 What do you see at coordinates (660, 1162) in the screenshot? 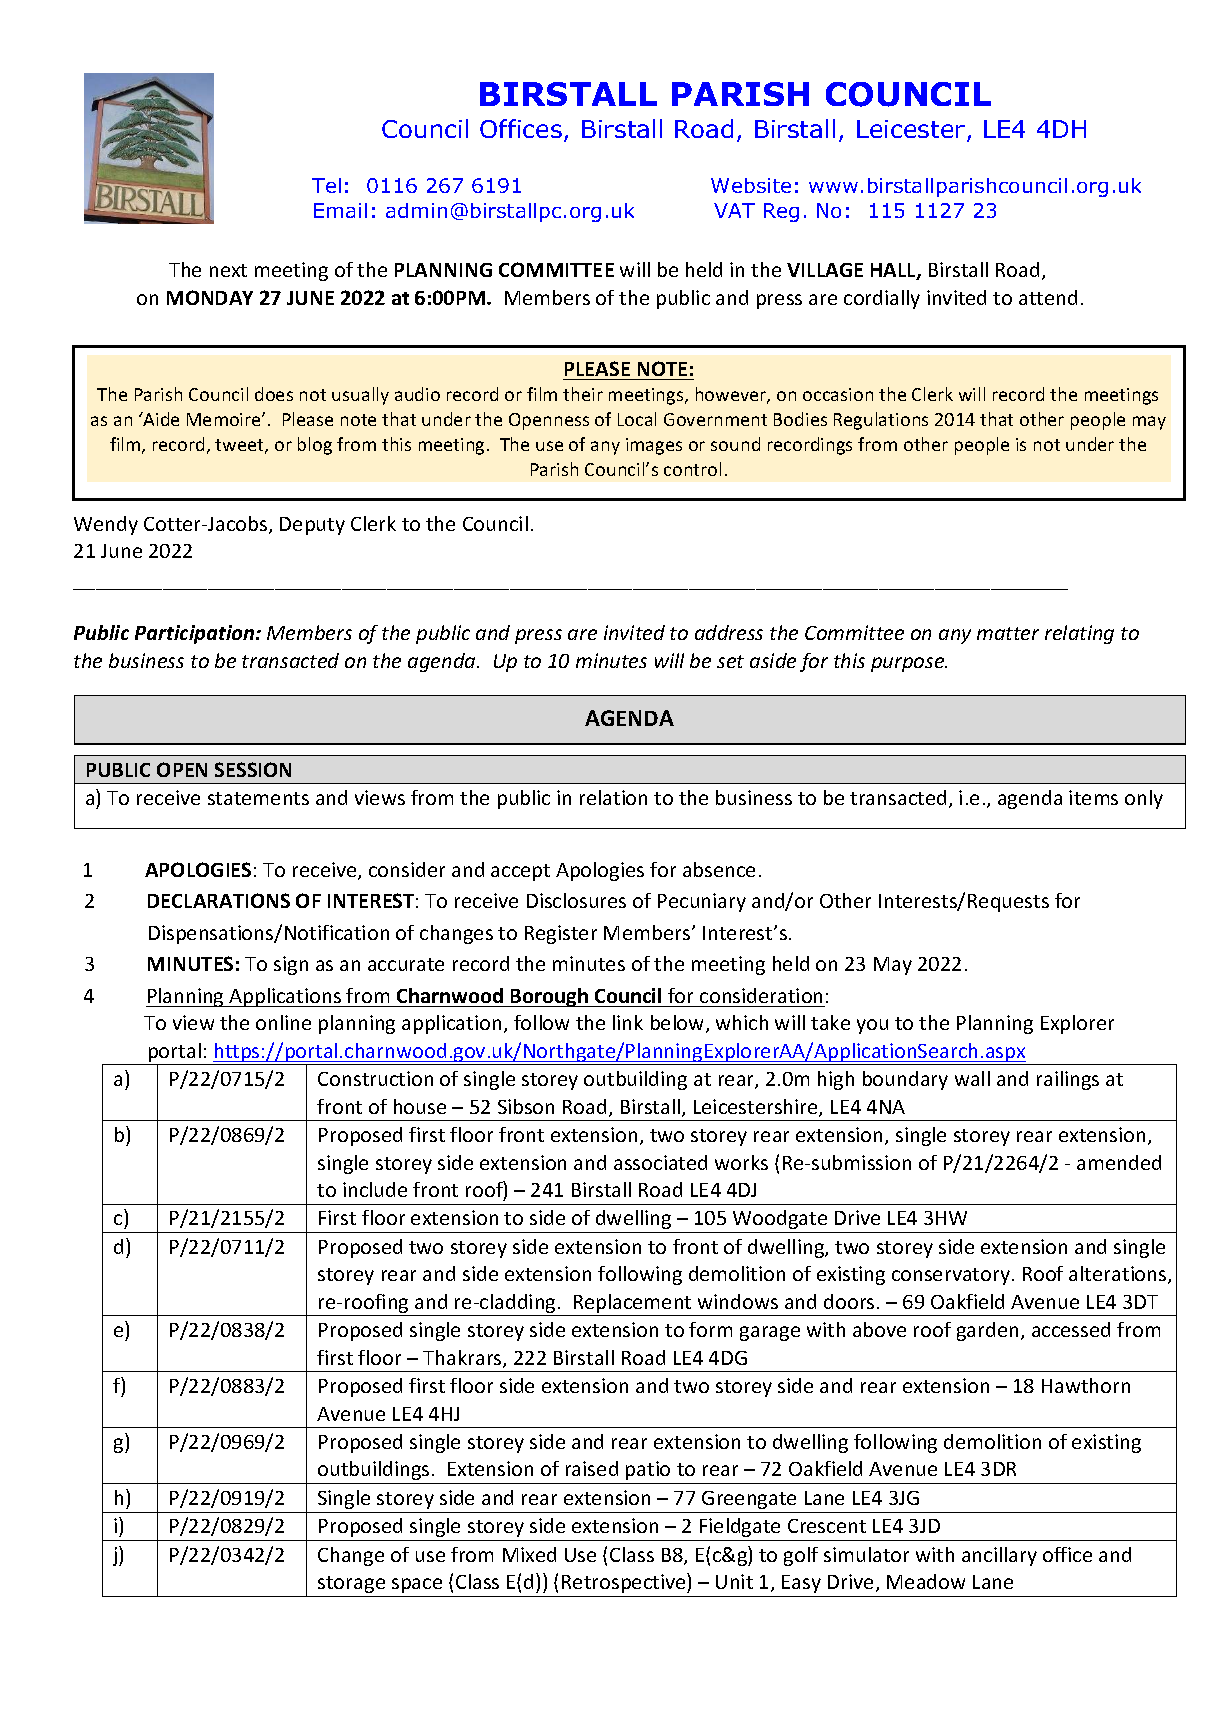
I see `associated` at bounding box center [660, 1162].
